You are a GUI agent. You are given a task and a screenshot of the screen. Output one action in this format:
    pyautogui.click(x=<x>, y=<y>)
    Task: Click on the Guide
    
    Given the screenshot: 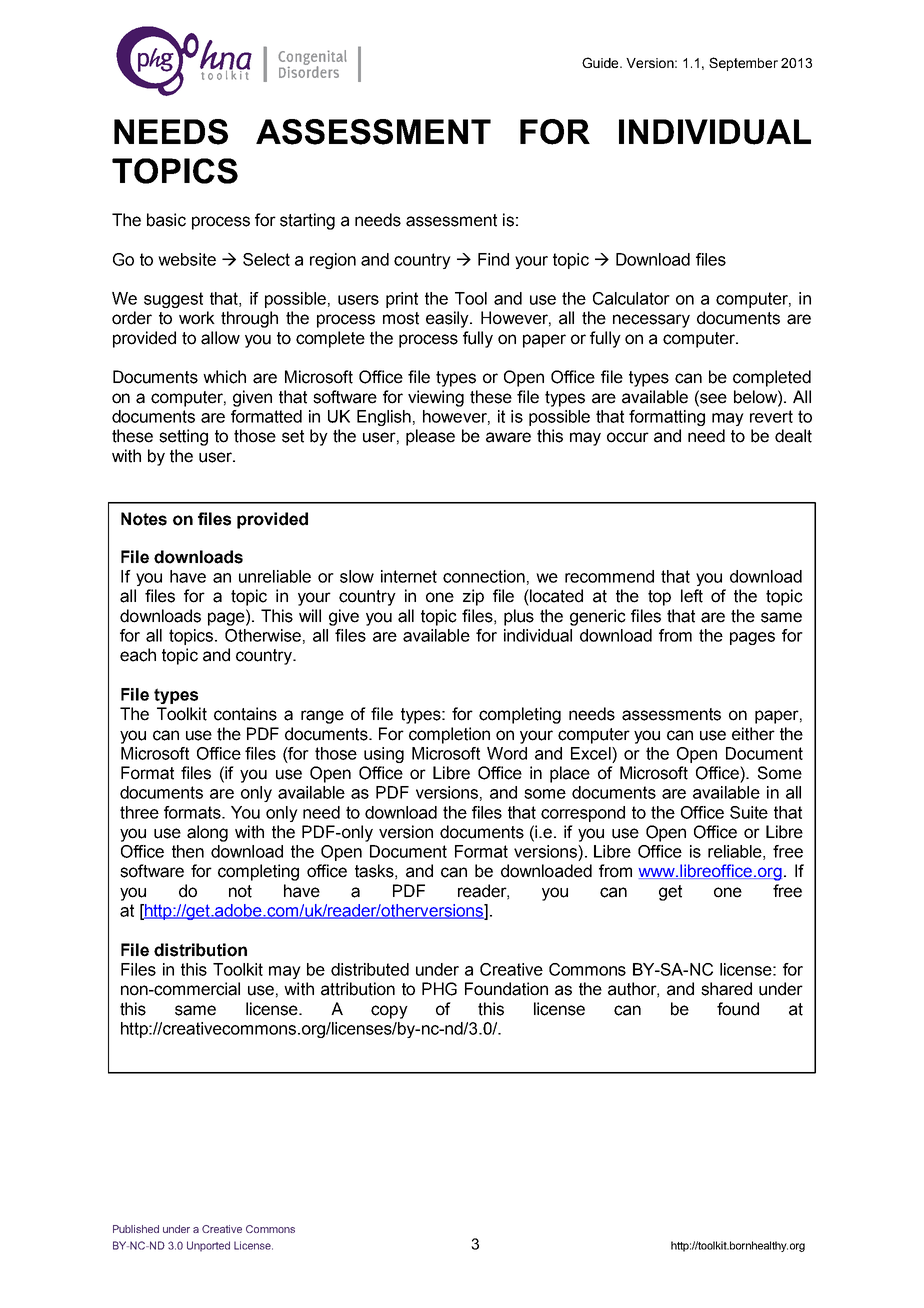 What is the action you would take?
    pyautogui.click(x=601, y=62)
